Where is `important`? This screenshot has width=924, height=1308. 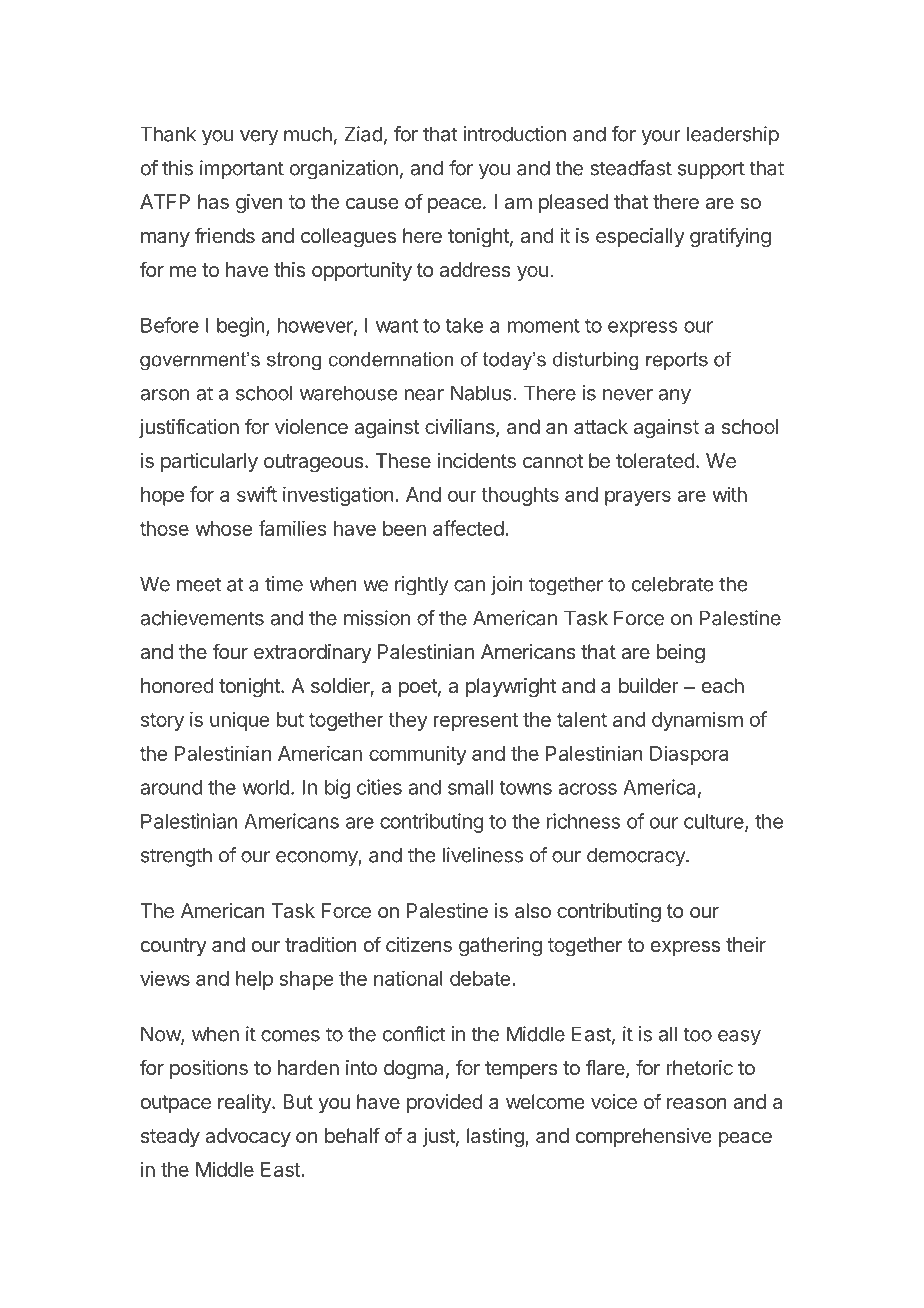 important is located at coordinates (242, 169).
